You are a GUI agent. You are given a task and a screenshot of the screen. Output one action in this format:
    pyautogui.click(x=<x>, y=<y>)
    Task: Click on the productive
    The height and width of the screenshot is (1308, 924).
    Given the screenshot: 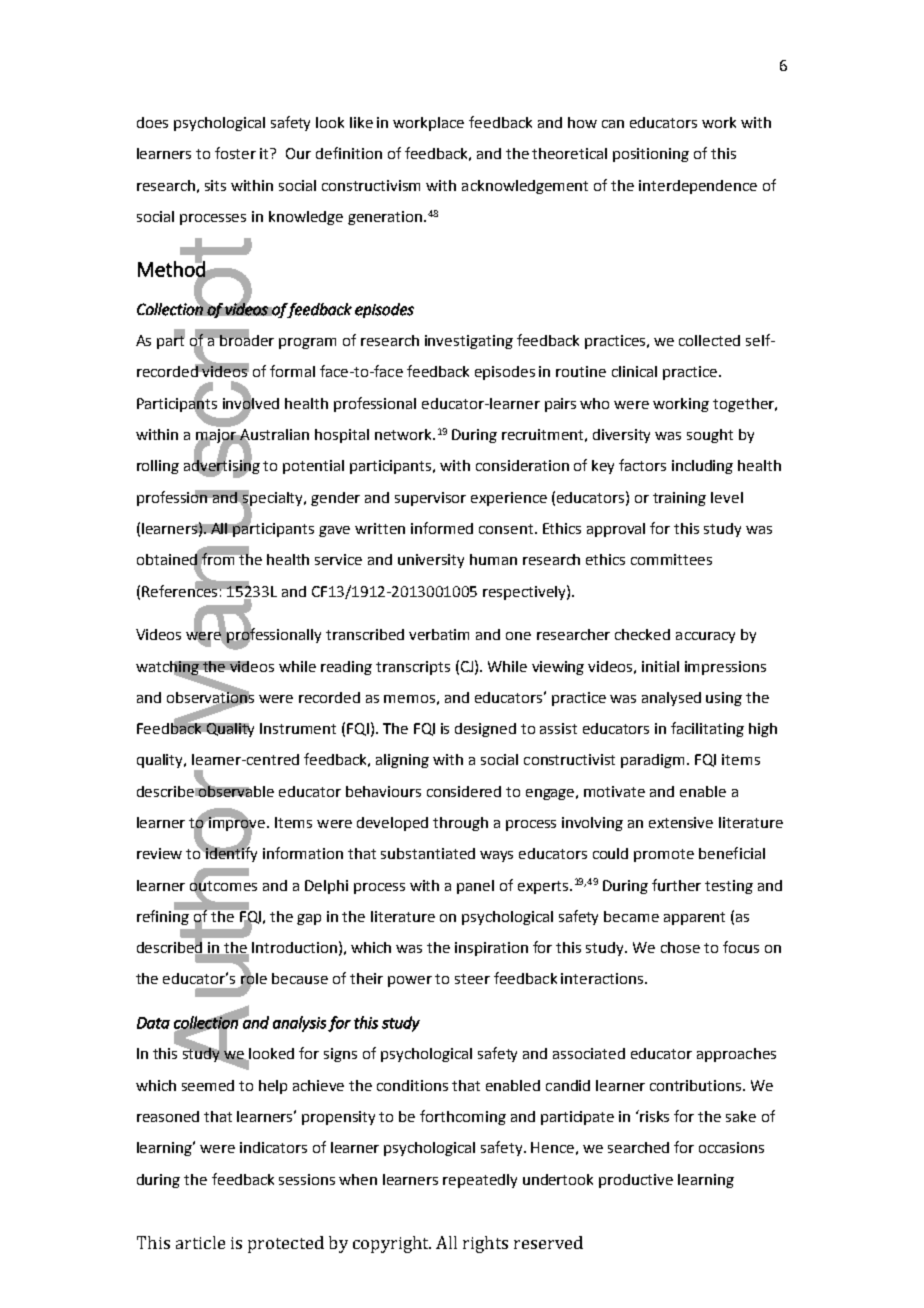 What is the action you would take?
    pyautogui.click(x=636, y=1181)
